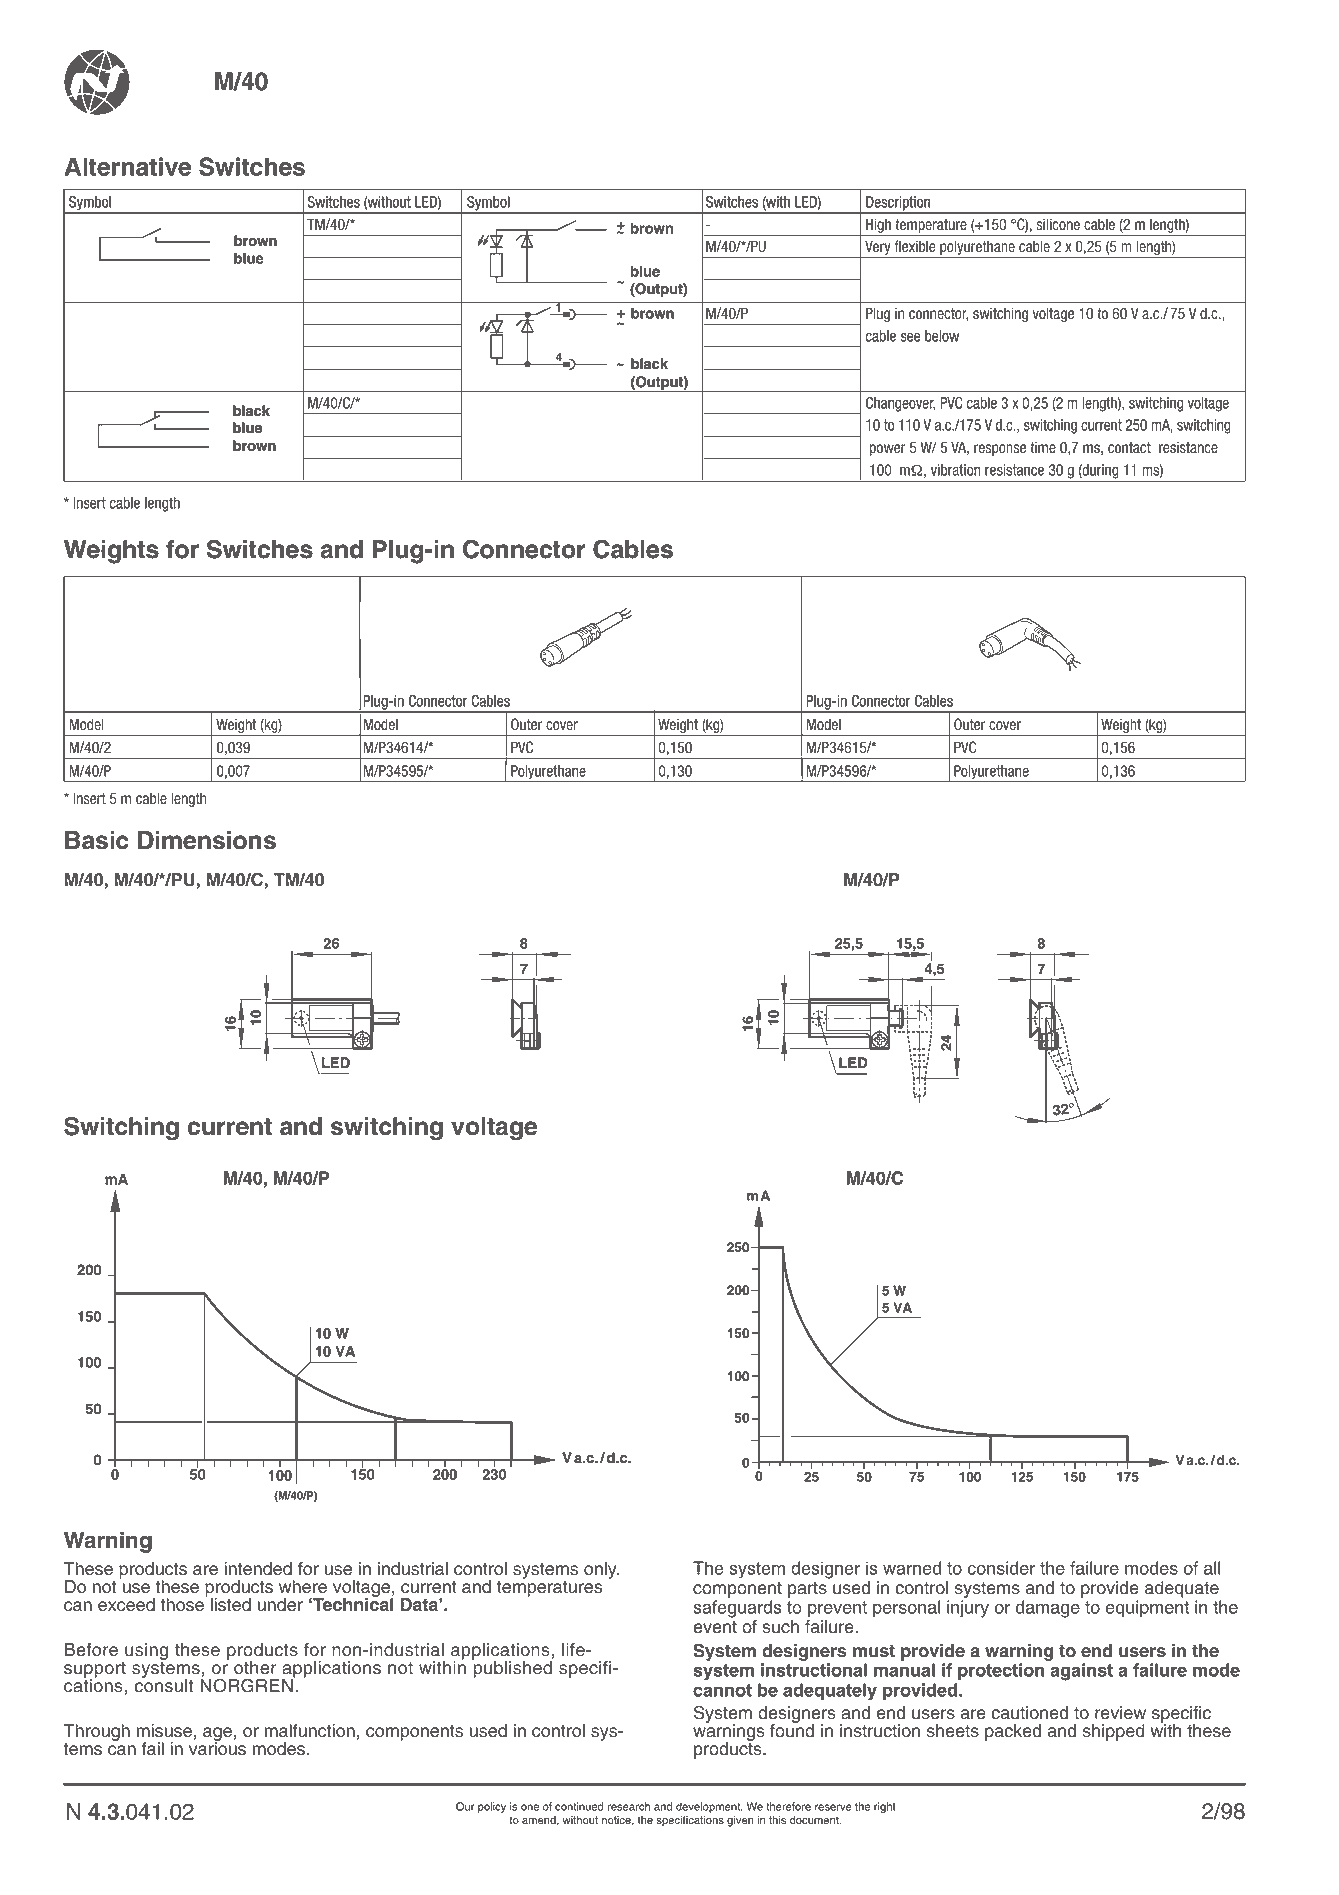 The image size is (1339, 1895). I want to click on vibration, so click(956, 470).
